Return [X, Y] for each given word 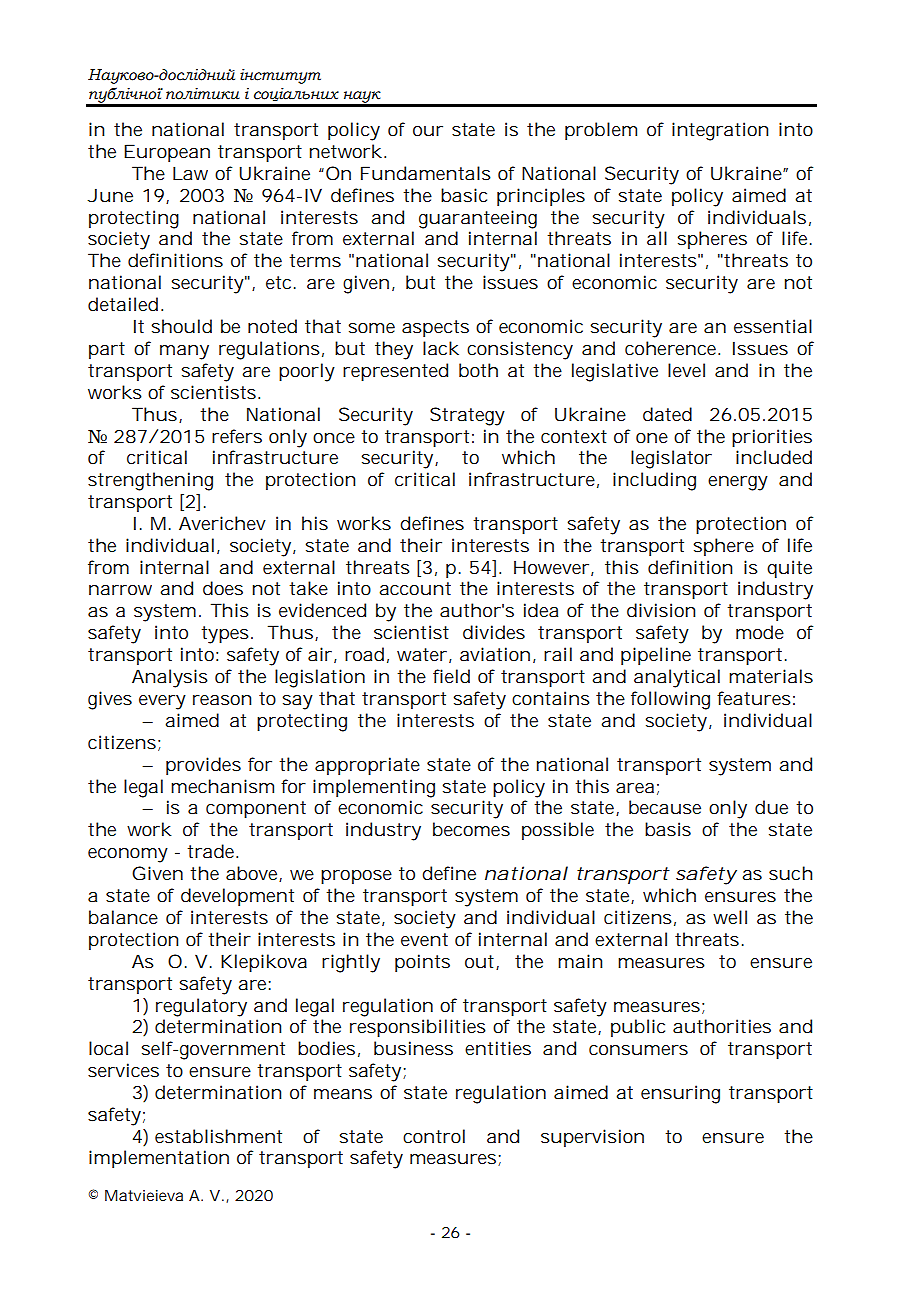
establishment [218, 1136]
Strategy [467, 416]
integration [720, 131]
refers [237, 436]
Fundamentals [426, 173]
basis [668, 829]
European [167, 153]
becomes [471, 829]
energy [738, 483]
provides [203, 766]
